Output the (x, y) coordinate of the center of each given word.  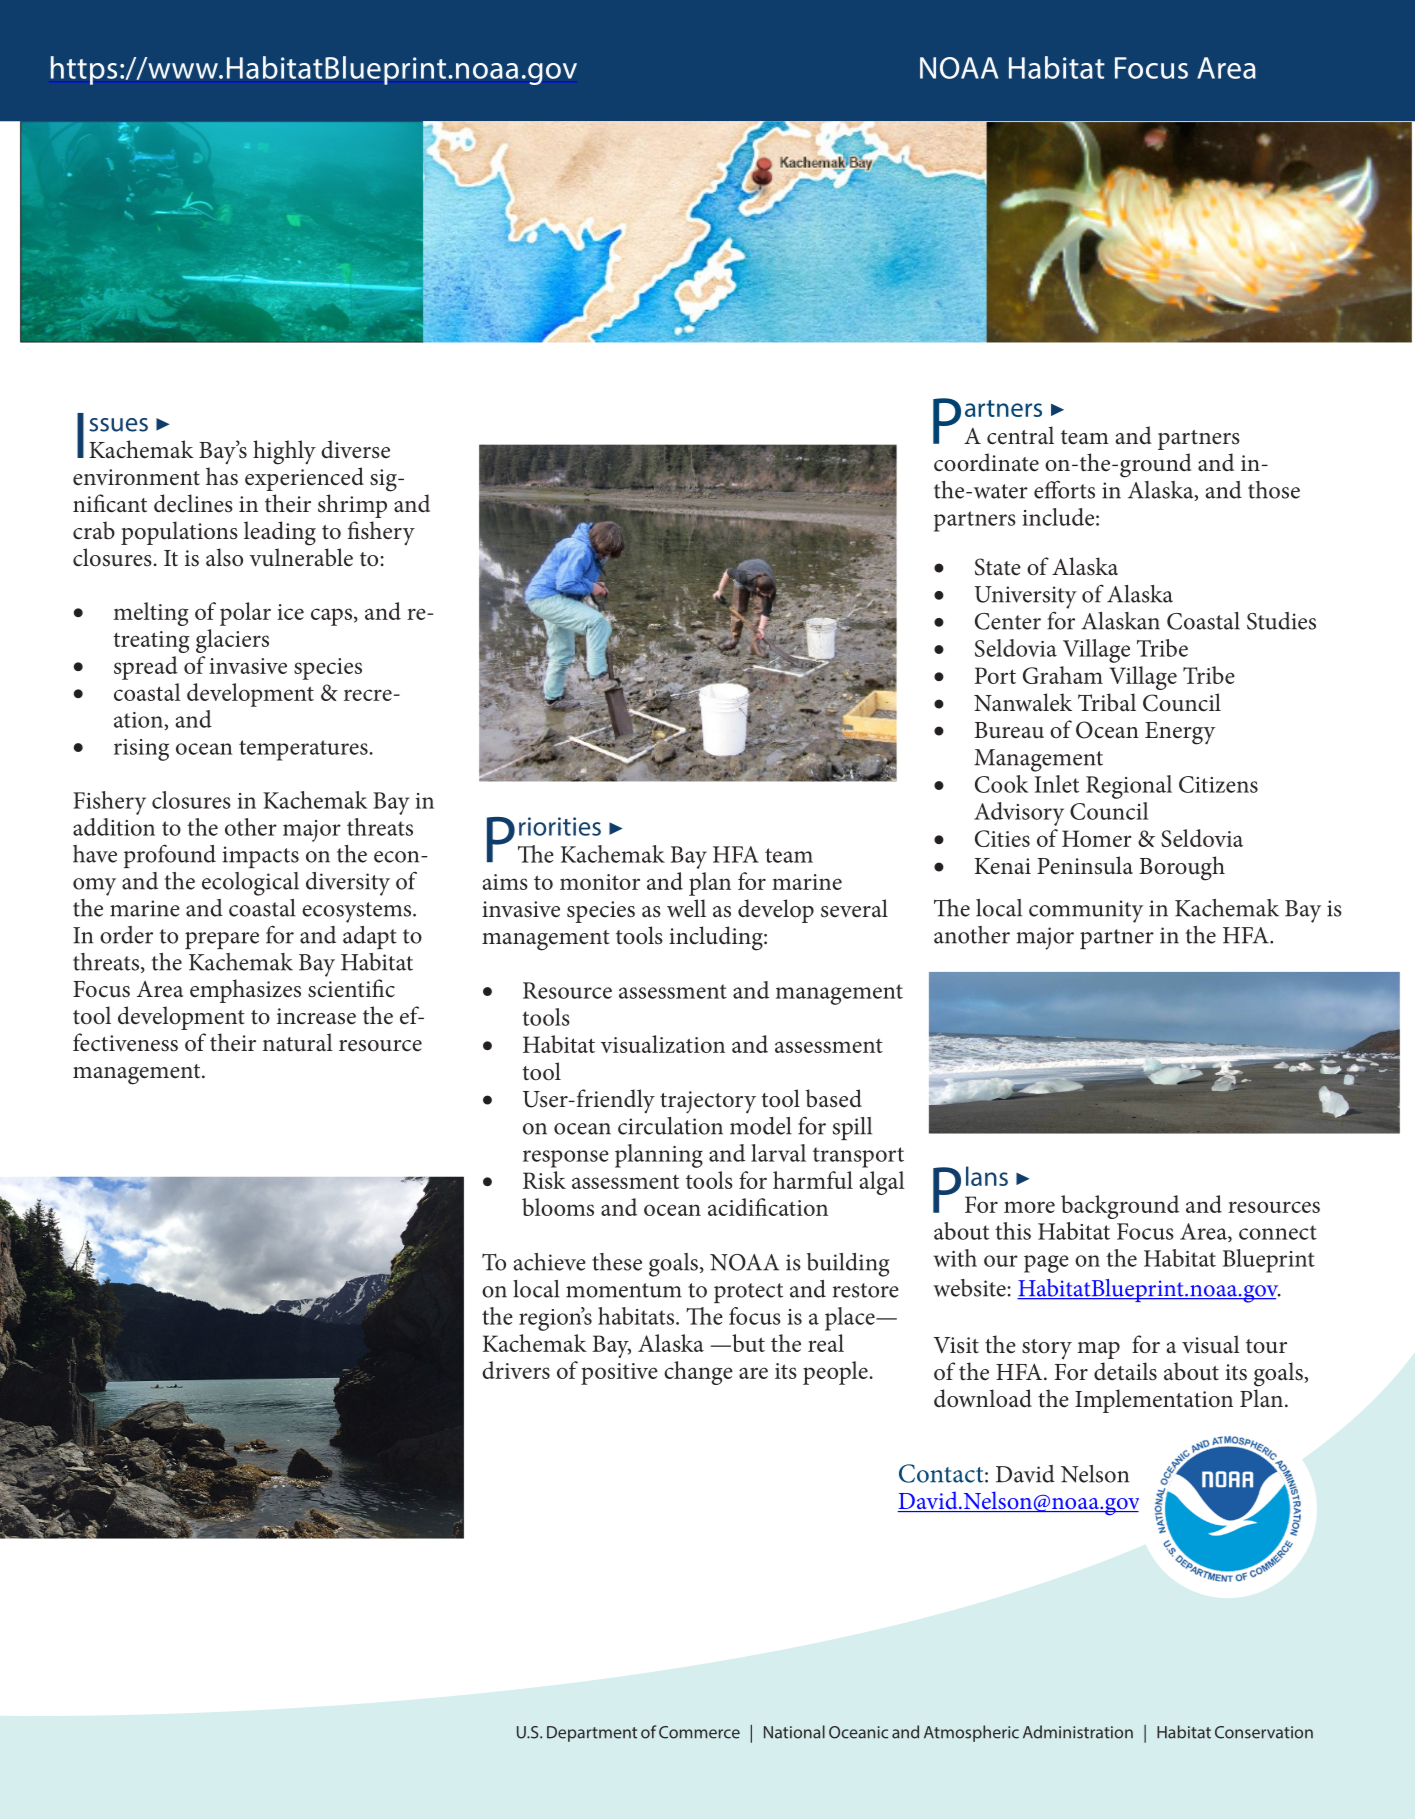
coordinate (986, 462)
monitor (600, 882)
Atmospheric (971, 1733)
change (698, 1373)
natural (298, 1042)
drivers (516, 1370)
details (1125, 1371)
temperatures (303, 750)
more (1029, 1207)
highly (284, 452)
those (1274, 490)
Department (592, 1734)
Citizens (1218, 784)
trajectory (708, 1102)
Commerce (699, 1732)
